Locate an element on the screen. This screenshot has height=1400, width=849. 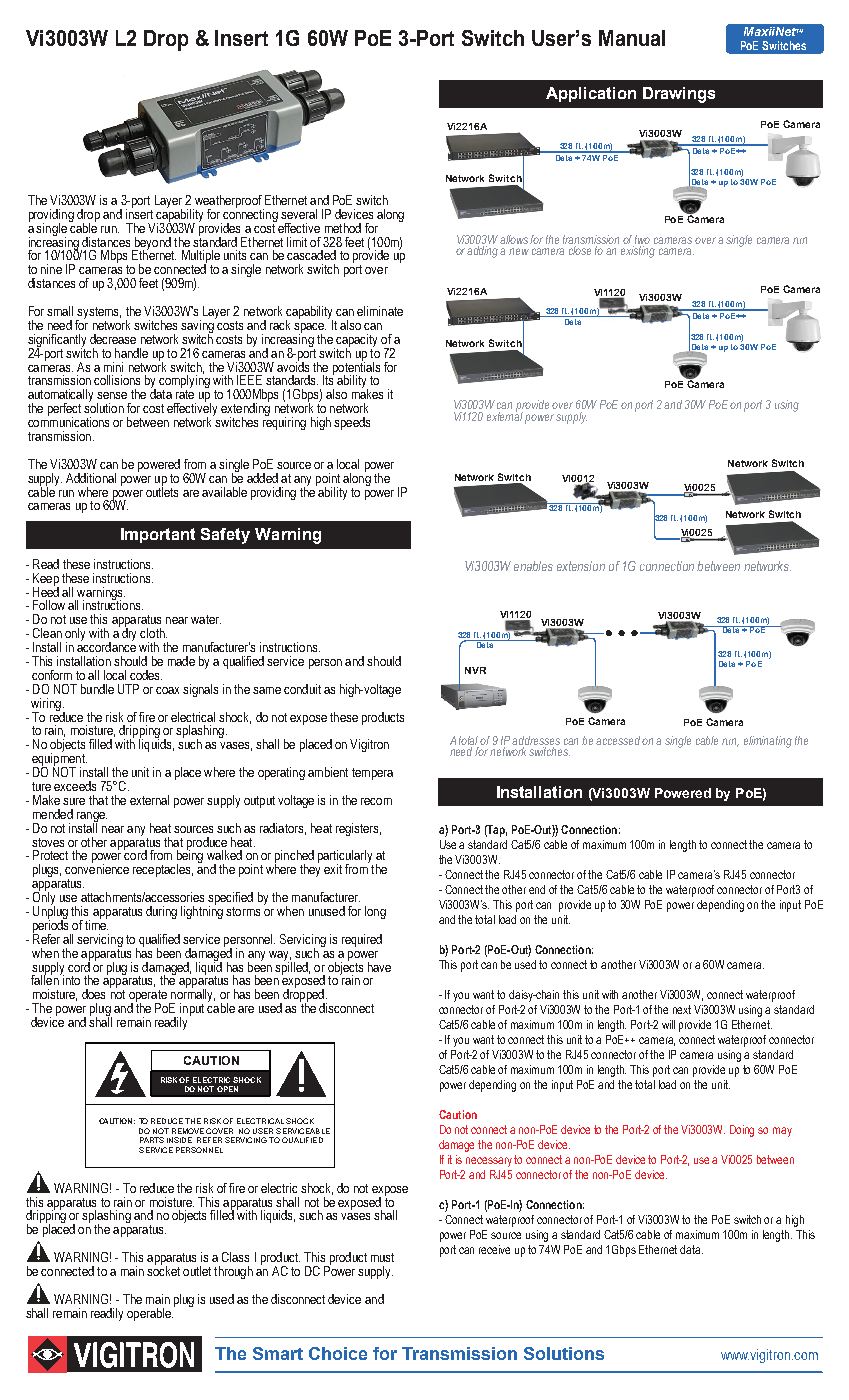
operable is located at coordinates (150, 1314).
